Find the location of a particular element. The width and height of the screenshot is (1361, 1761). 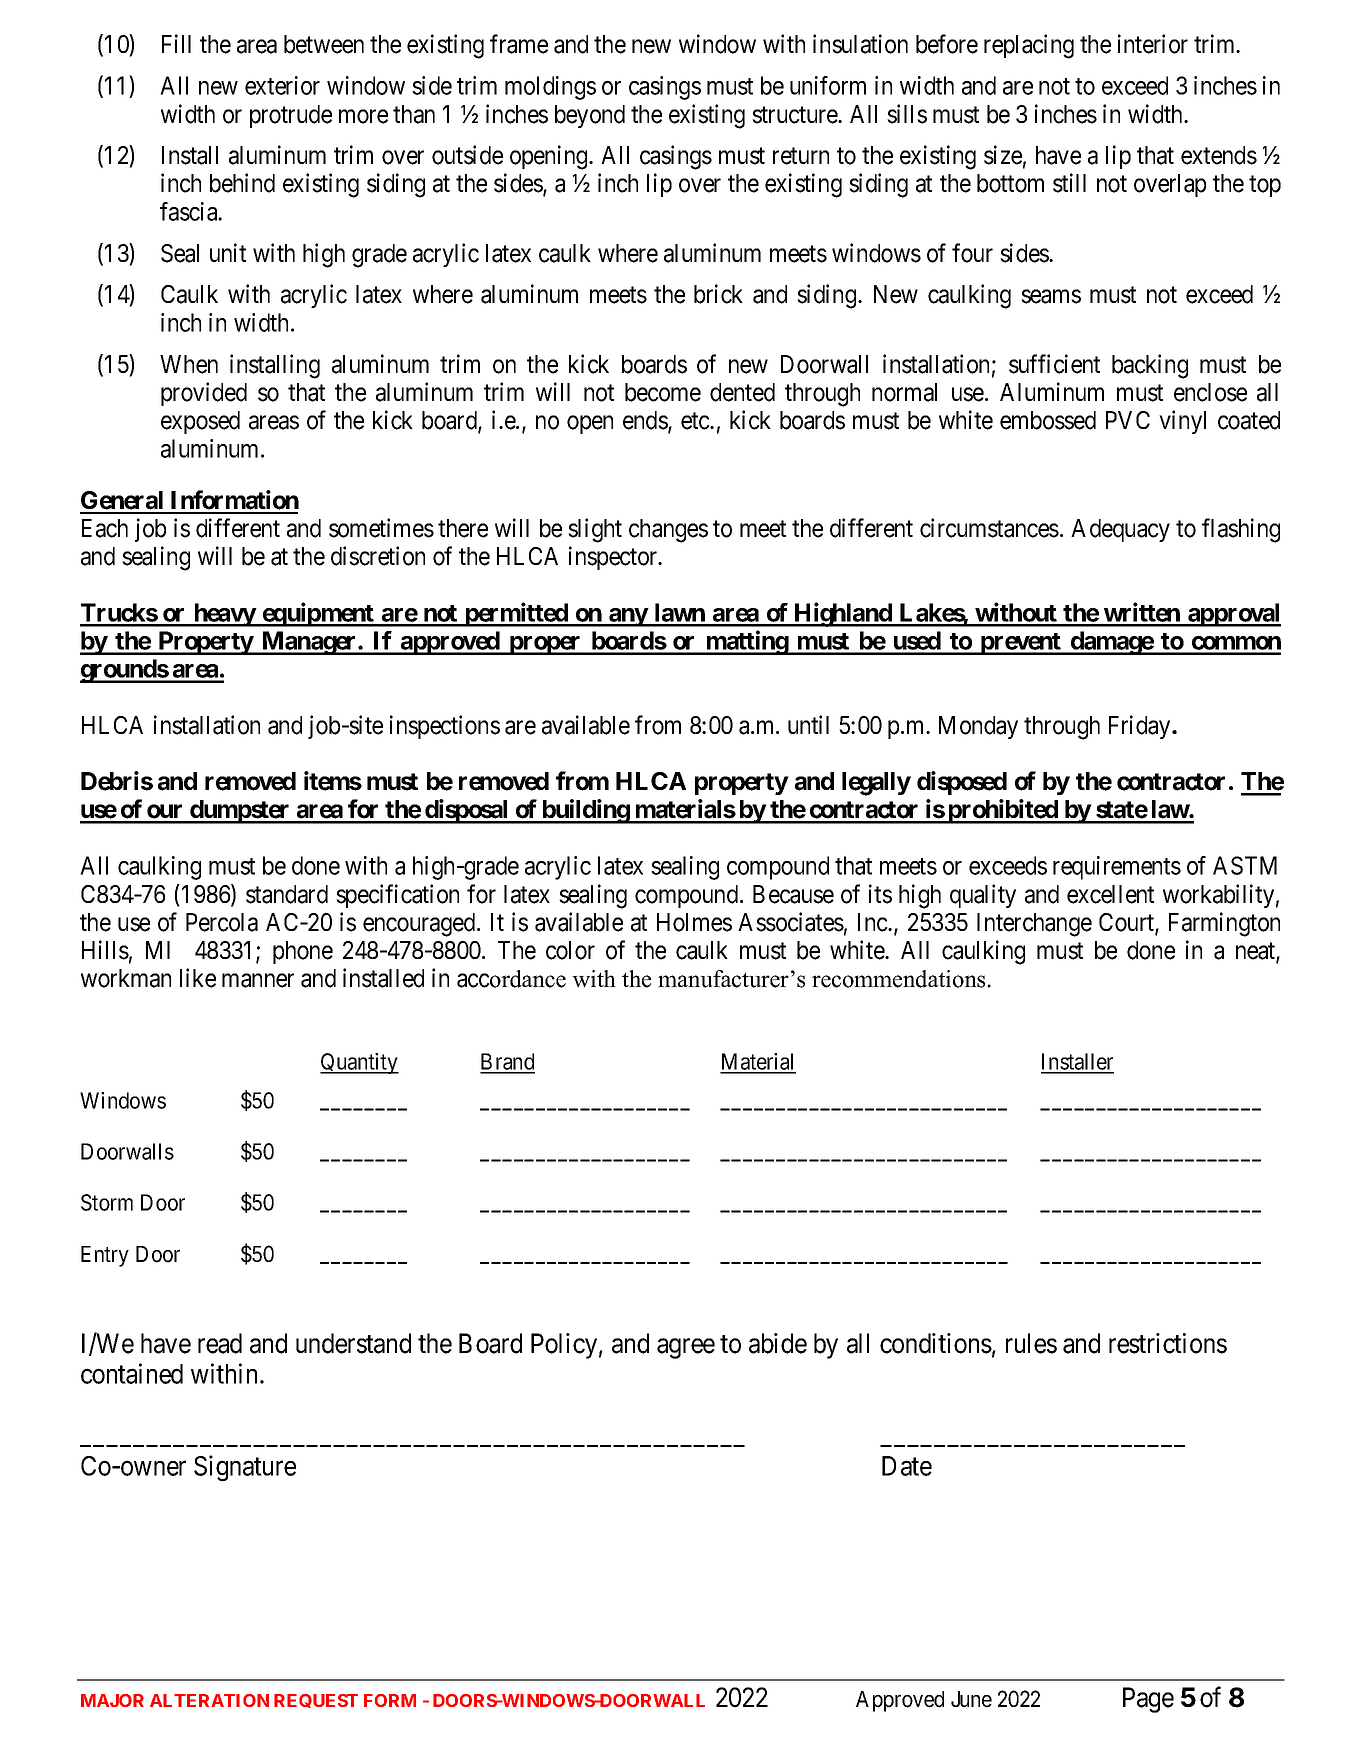

beyond is located at coordinates (590, 116).
